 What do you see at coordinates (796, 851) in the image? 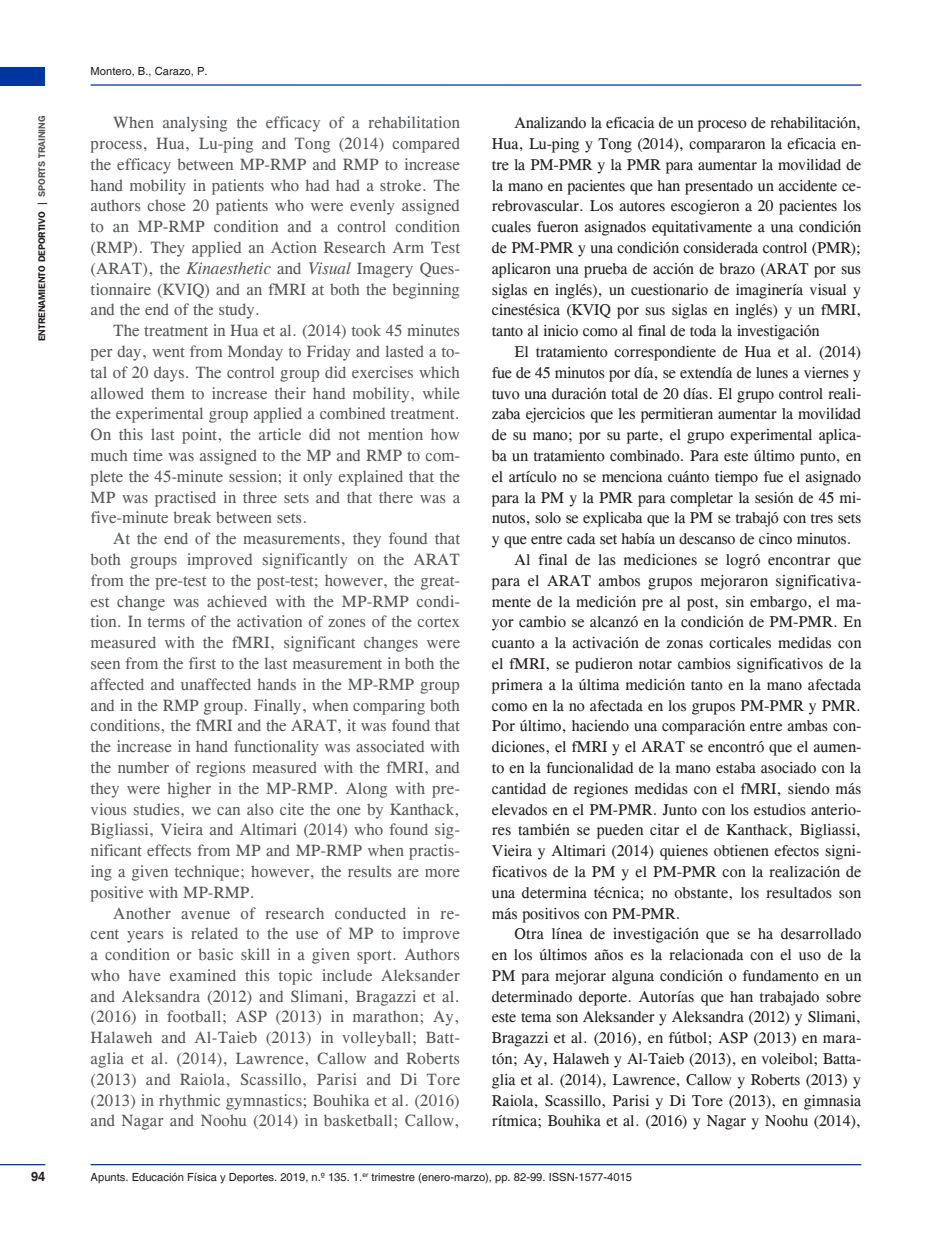
I see `efectos` at bounding box center [796, 851].
